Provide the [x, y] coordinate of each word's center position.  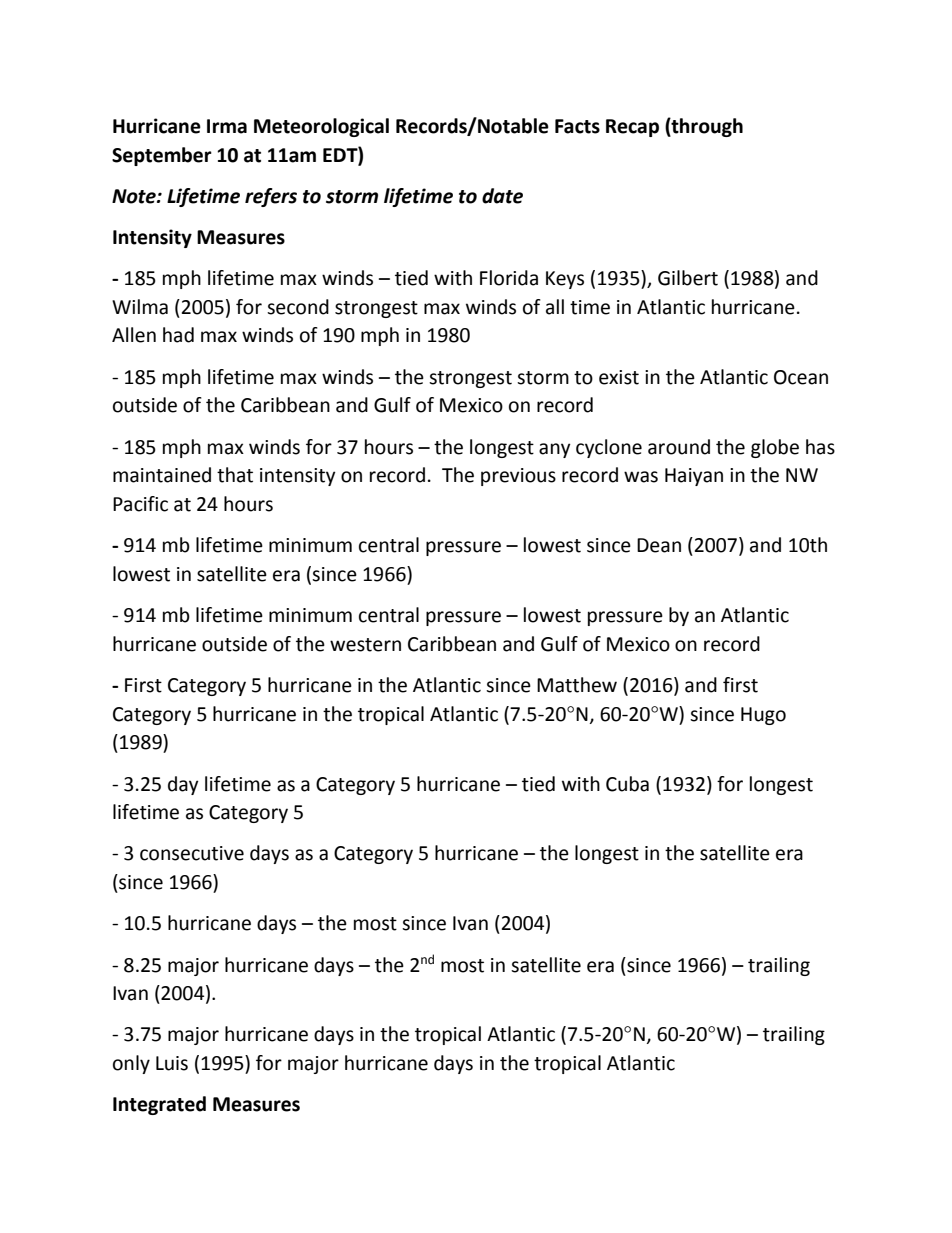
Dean [659, 545]
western [365, 645]
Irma [227, 126]
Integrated [159, 1105]
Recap [632, 128]
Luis [172, 1063]
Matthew [577, 685]
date [502, 196]
